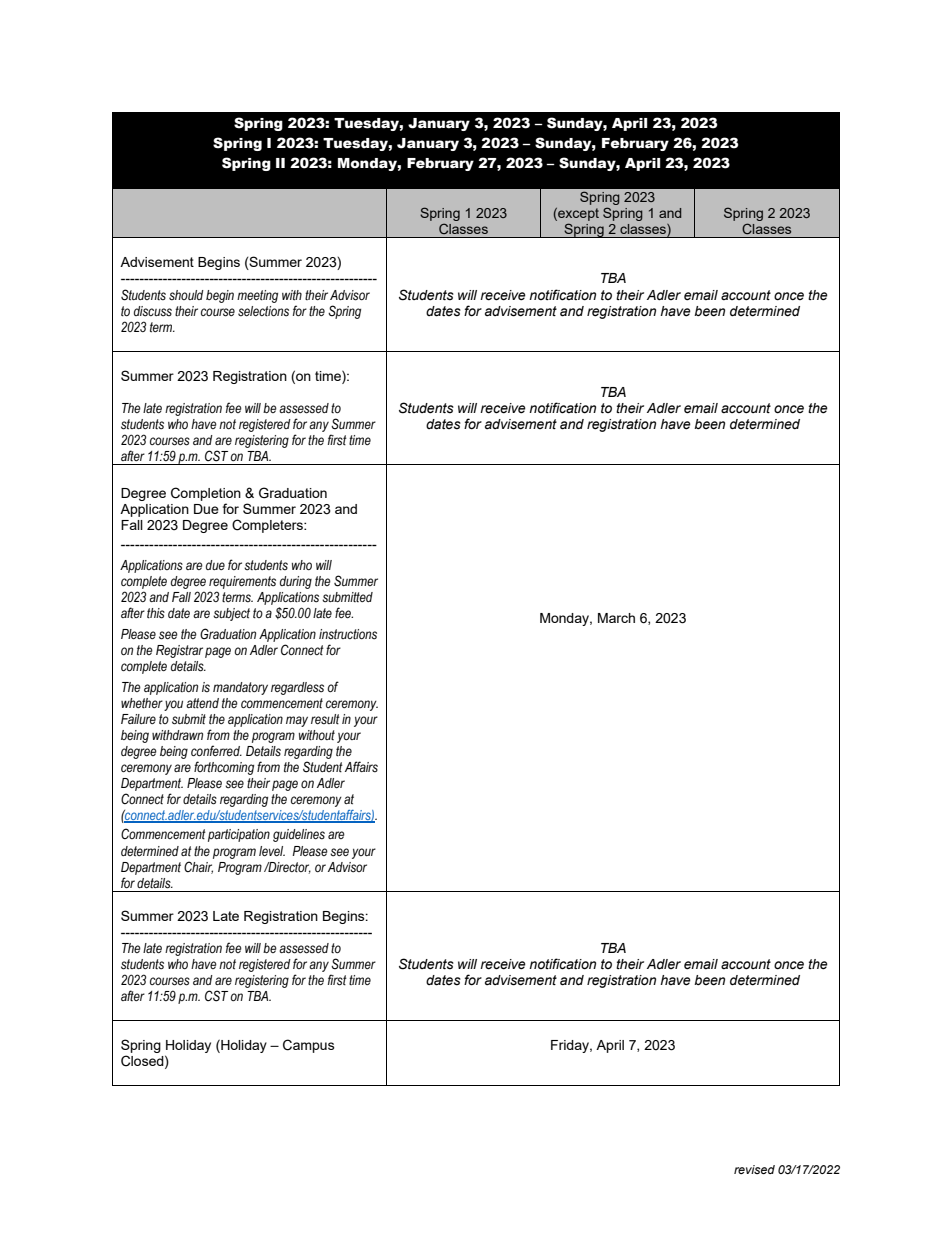 This page has height=1233, width=952. Describe the element at coordinates (309, 1046) in the page. I see `Campus` at that location.
